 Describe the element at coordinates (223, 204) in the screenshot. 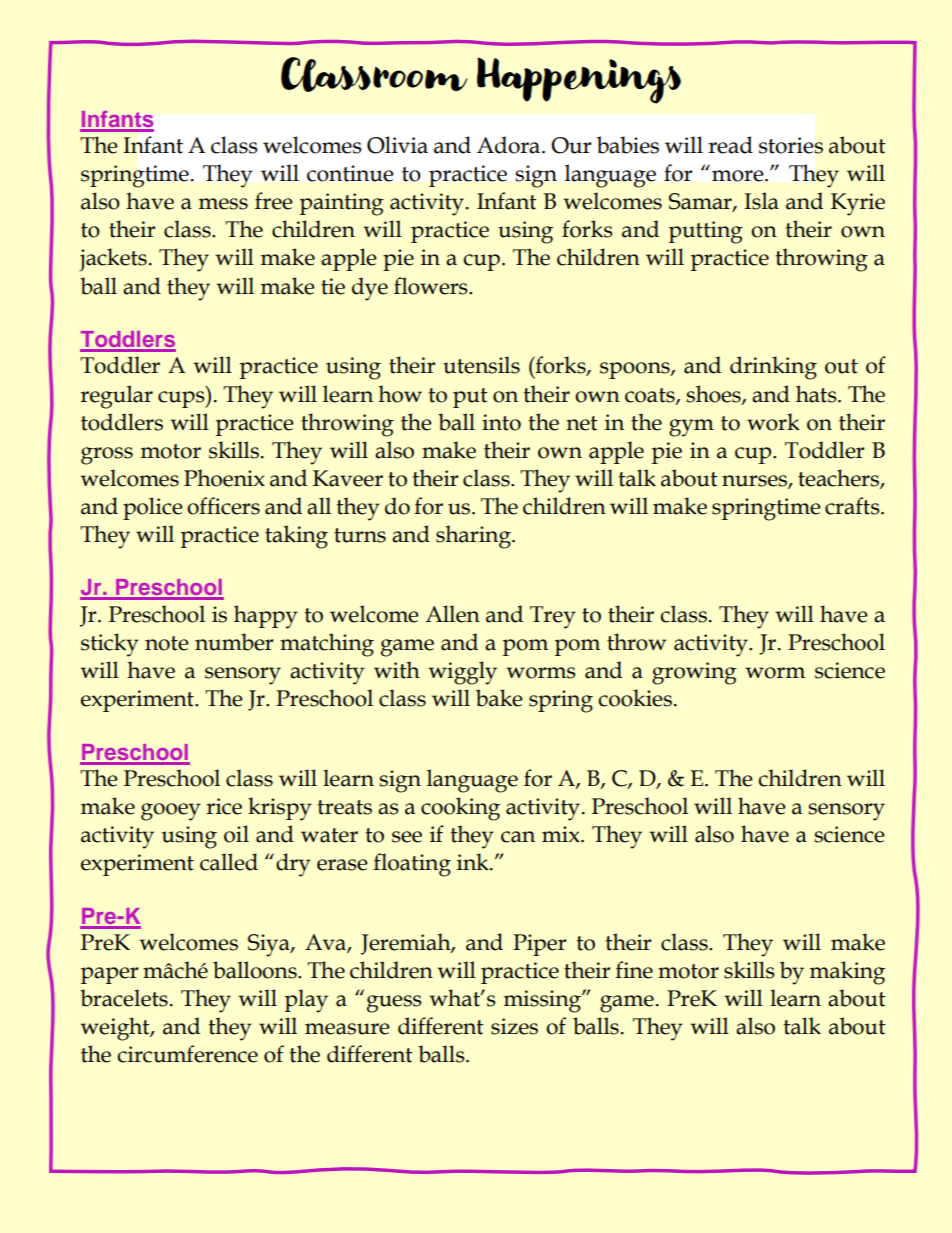

I see `mess` at that location.
